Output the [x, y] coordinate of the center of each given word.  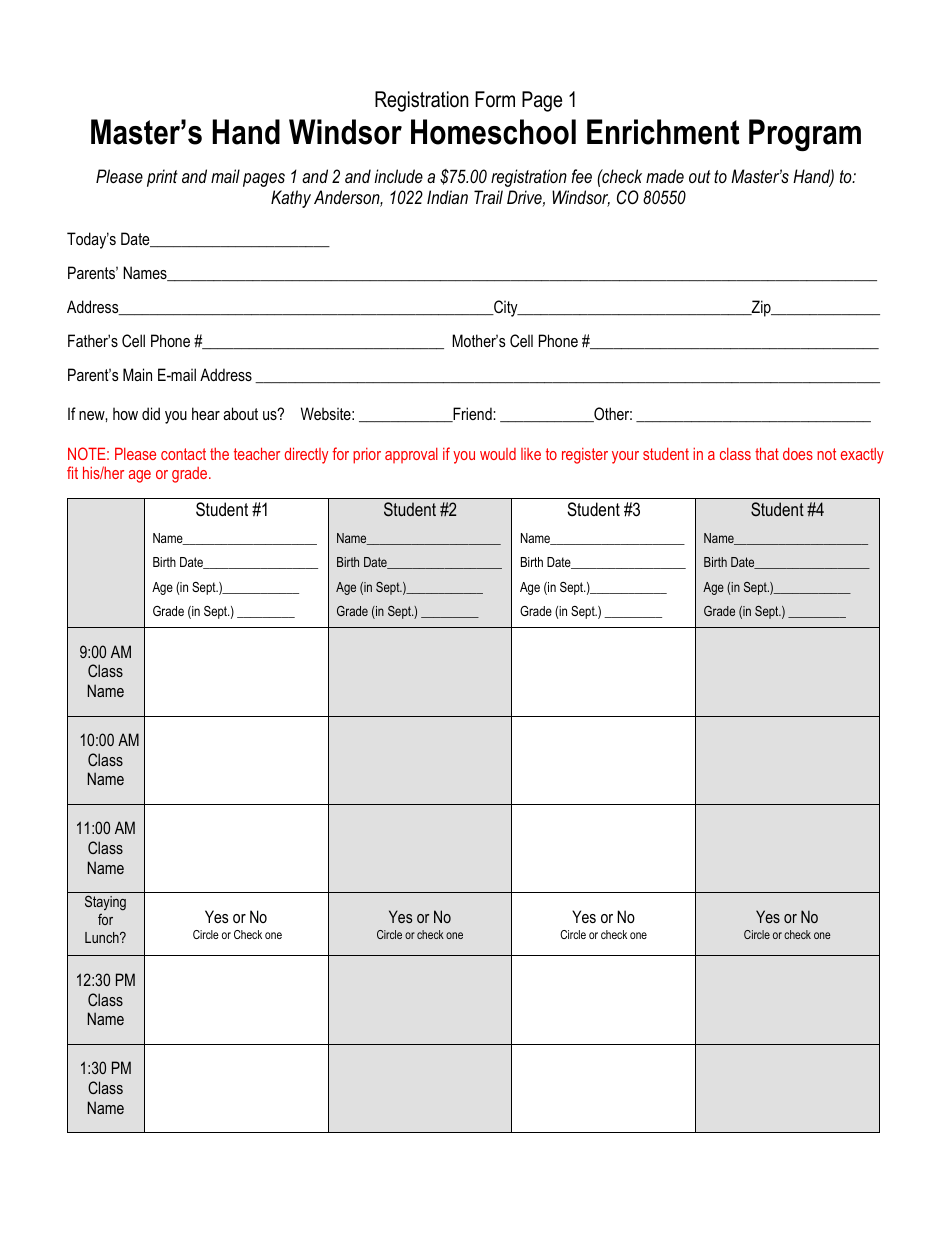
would [498, 454]
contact [183, 454]
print [162, 178]
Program [805, 135]
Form [495, 99]
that [767, 453]
